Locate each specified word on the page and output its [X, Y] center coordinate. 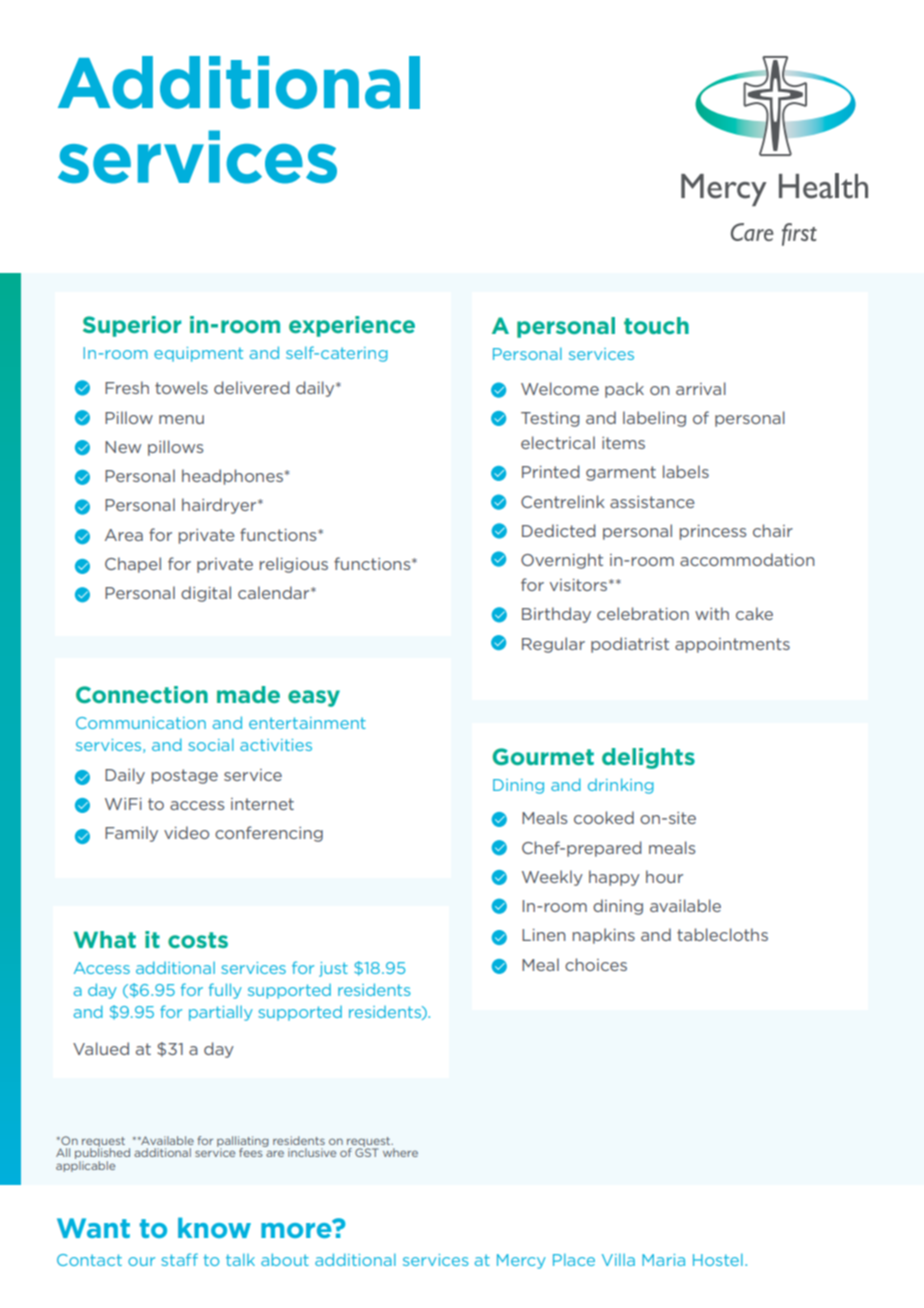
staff [179, 1259]
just [333, 969]
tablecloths [722, 934]
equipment [198, 354]
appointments [732, 645]
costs [198, 940]
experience [352, 326]
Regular [553, 645]
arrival [701, 388]
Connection [142, 694]
